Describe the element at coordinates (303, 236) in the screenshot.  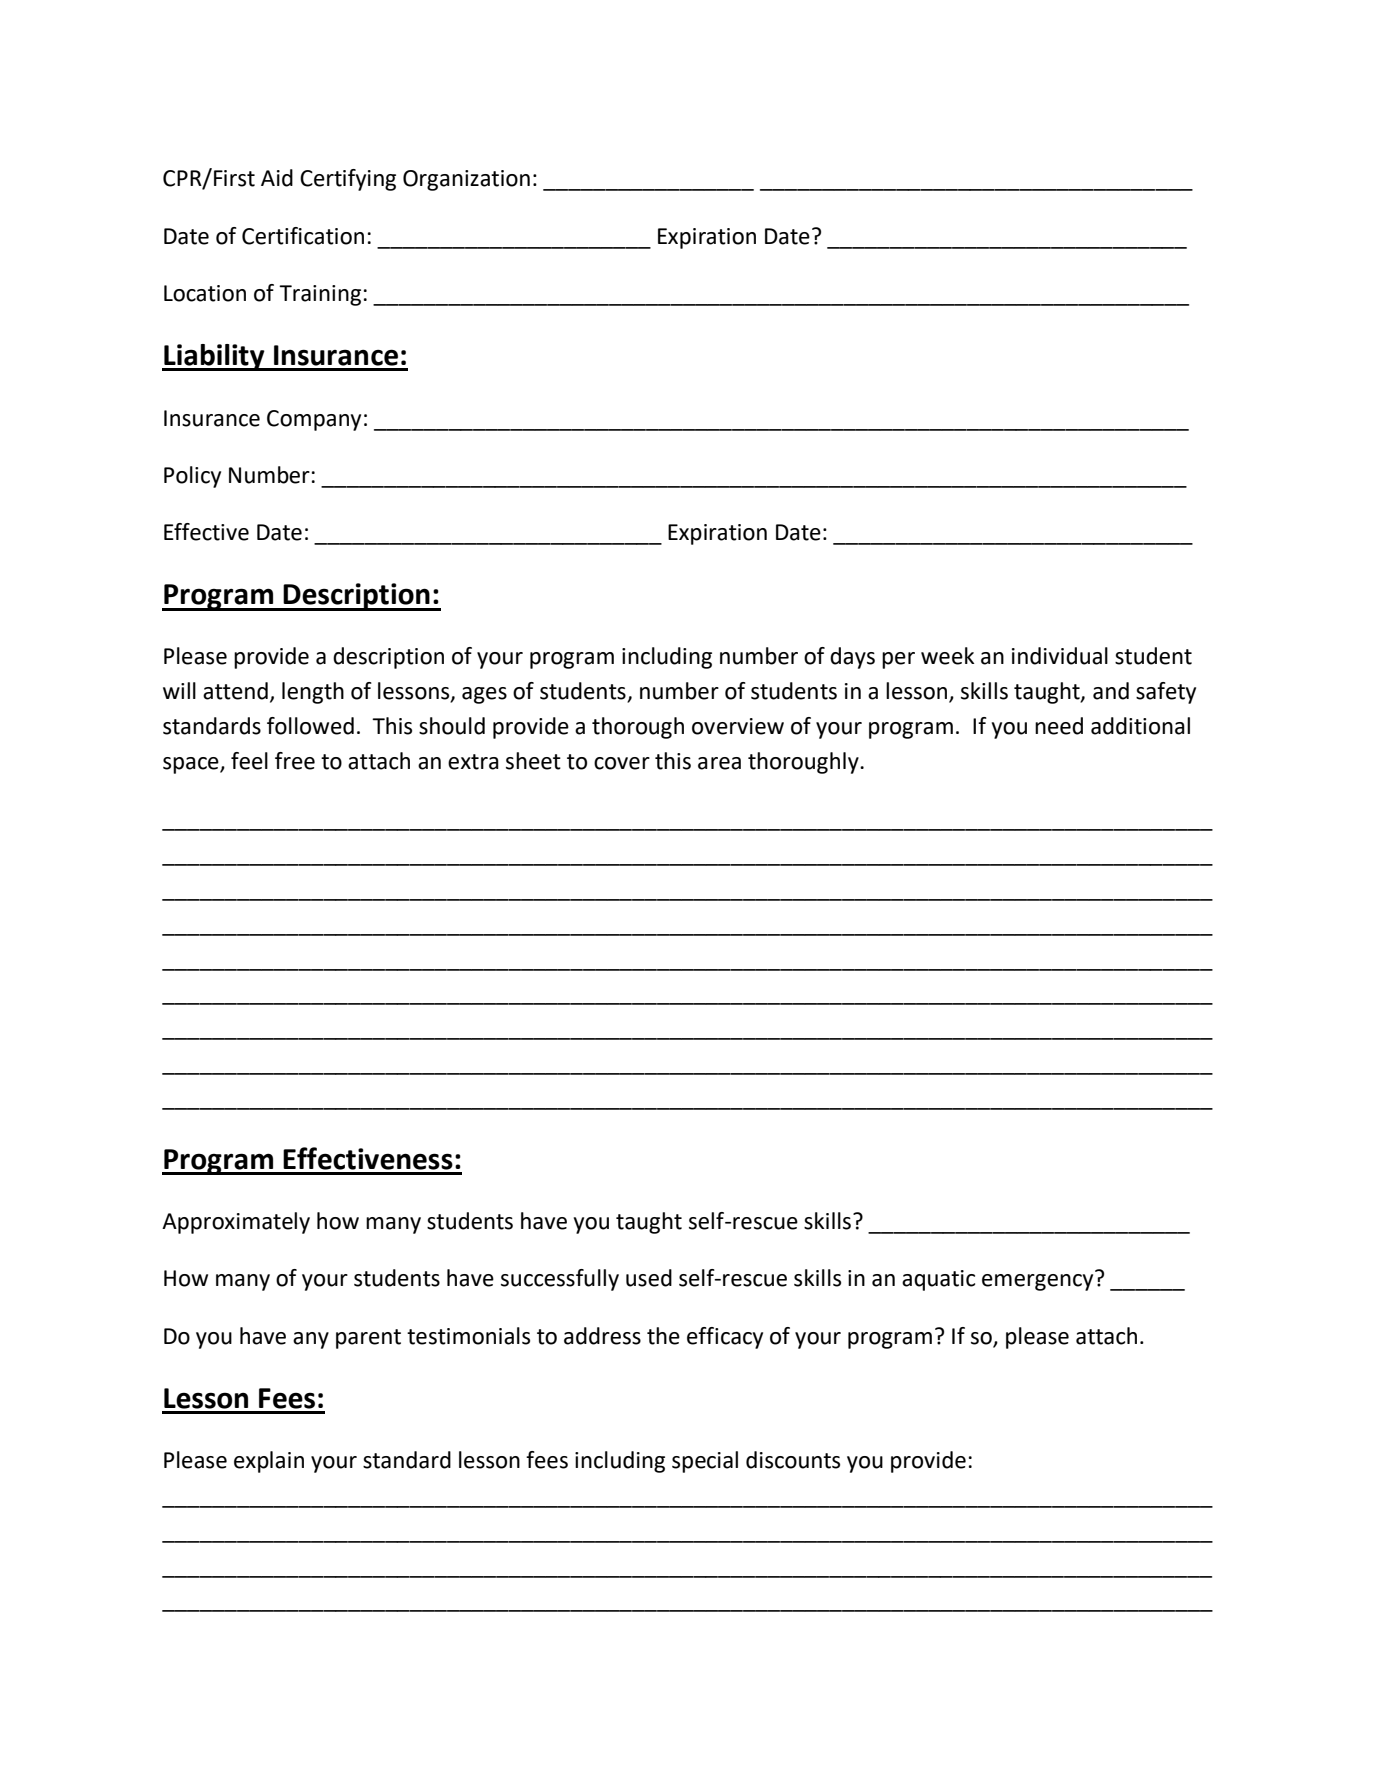
I see `Certification` at that location.
